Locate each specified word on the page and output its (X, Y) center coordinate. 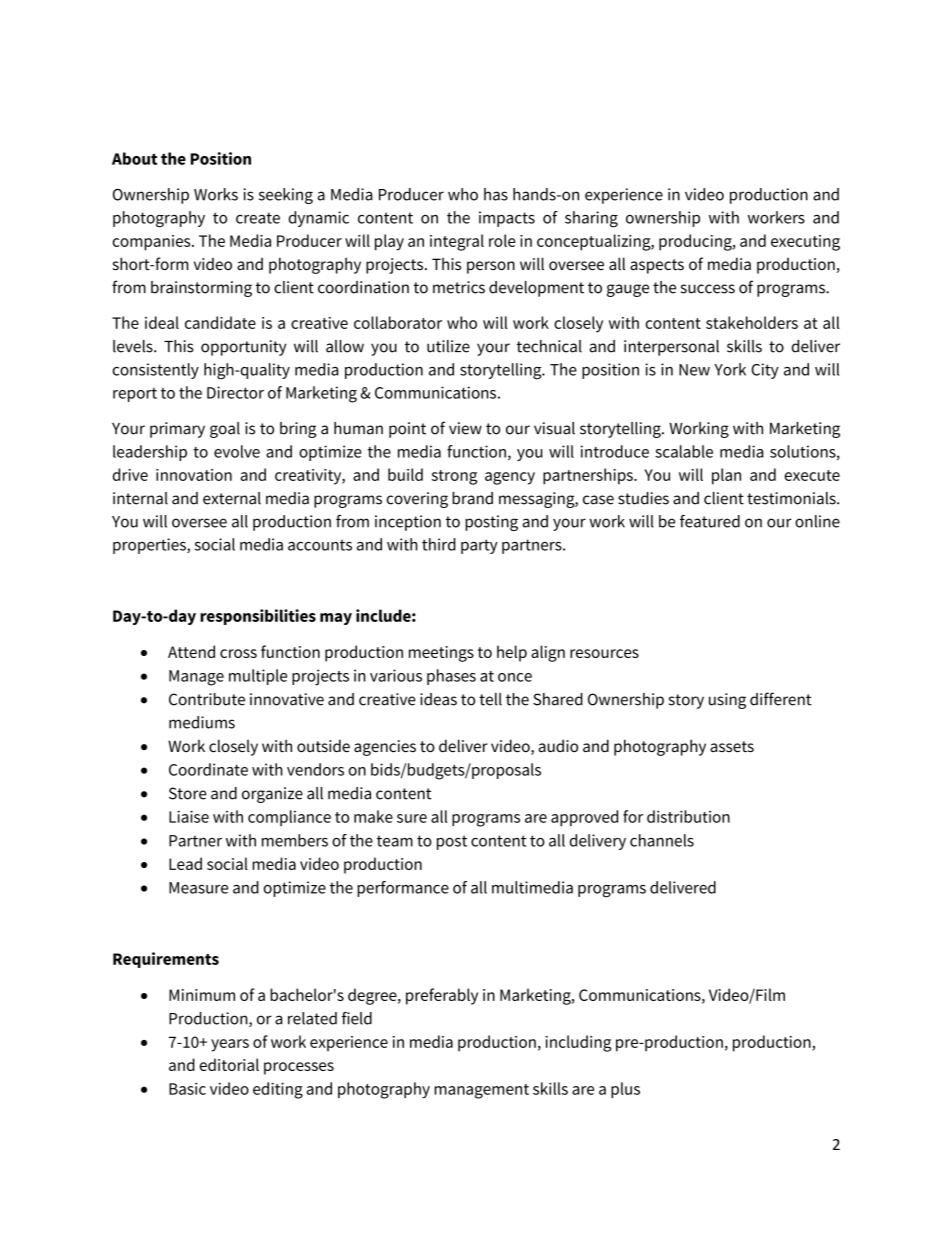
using (727, 701)
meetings (441, 654)
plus (625, 1090)
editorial (229, 1064)
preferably (442, 996)
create (258, 218)
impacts (507, 219)
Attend (191, 651)
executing (805, 243)
